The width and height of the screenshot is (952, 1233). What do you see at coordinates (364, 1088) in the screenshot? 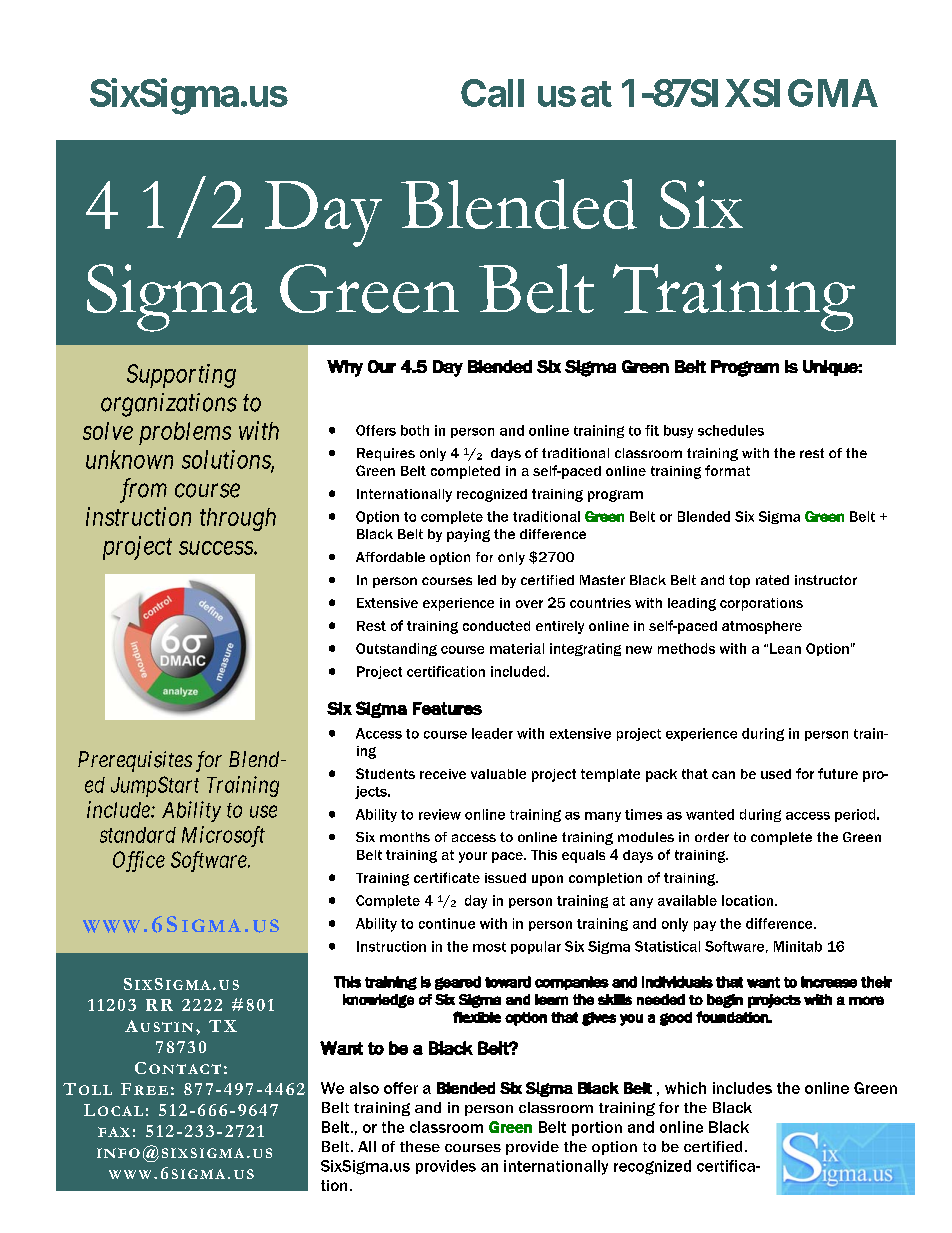
I see `also` at bounding box center [364, 1088].
